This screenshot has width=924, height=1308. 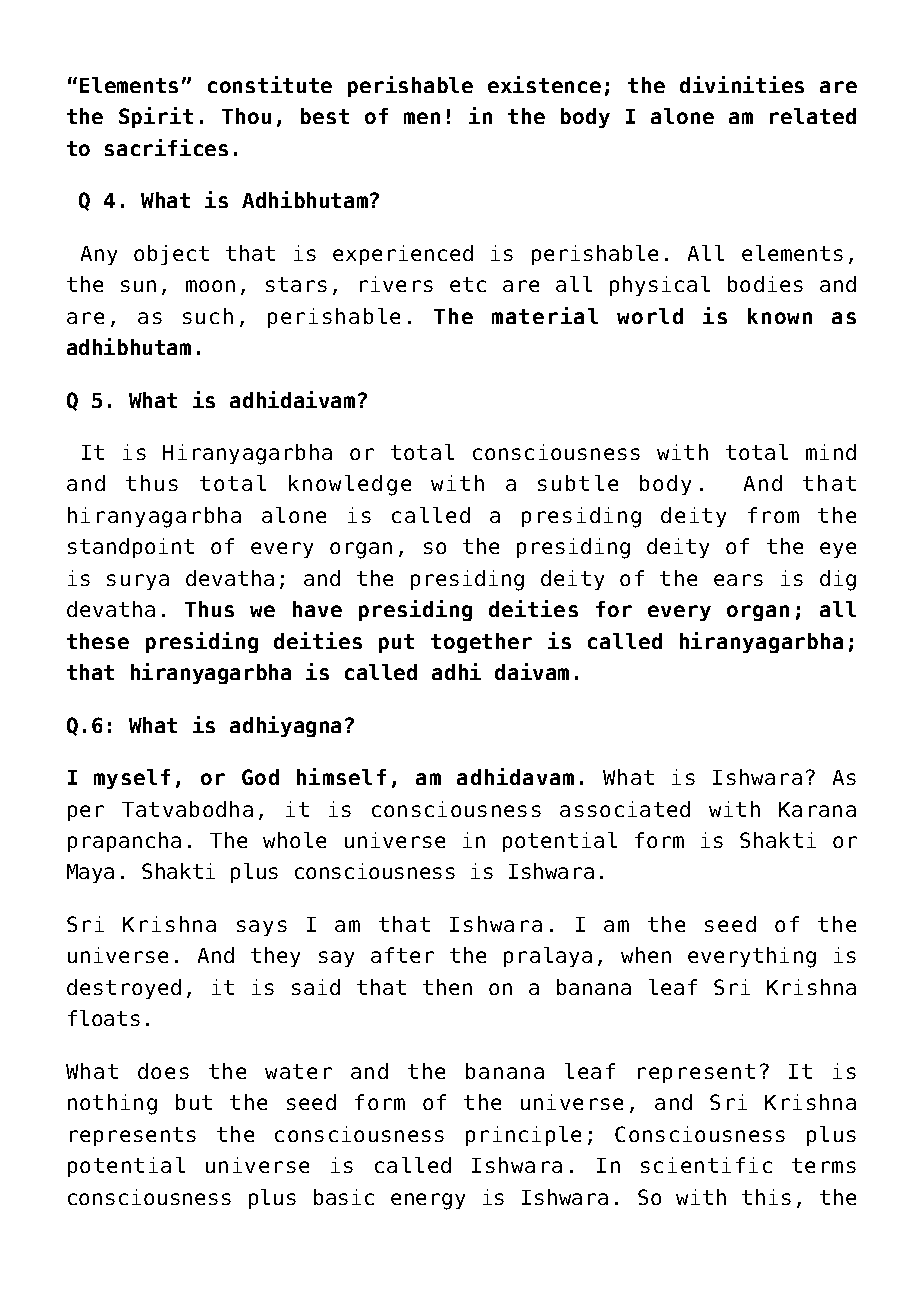 What do you see at coordinates (194, 1102) in the screenshot?
I see `but` at bounding box center [194, 1102].
